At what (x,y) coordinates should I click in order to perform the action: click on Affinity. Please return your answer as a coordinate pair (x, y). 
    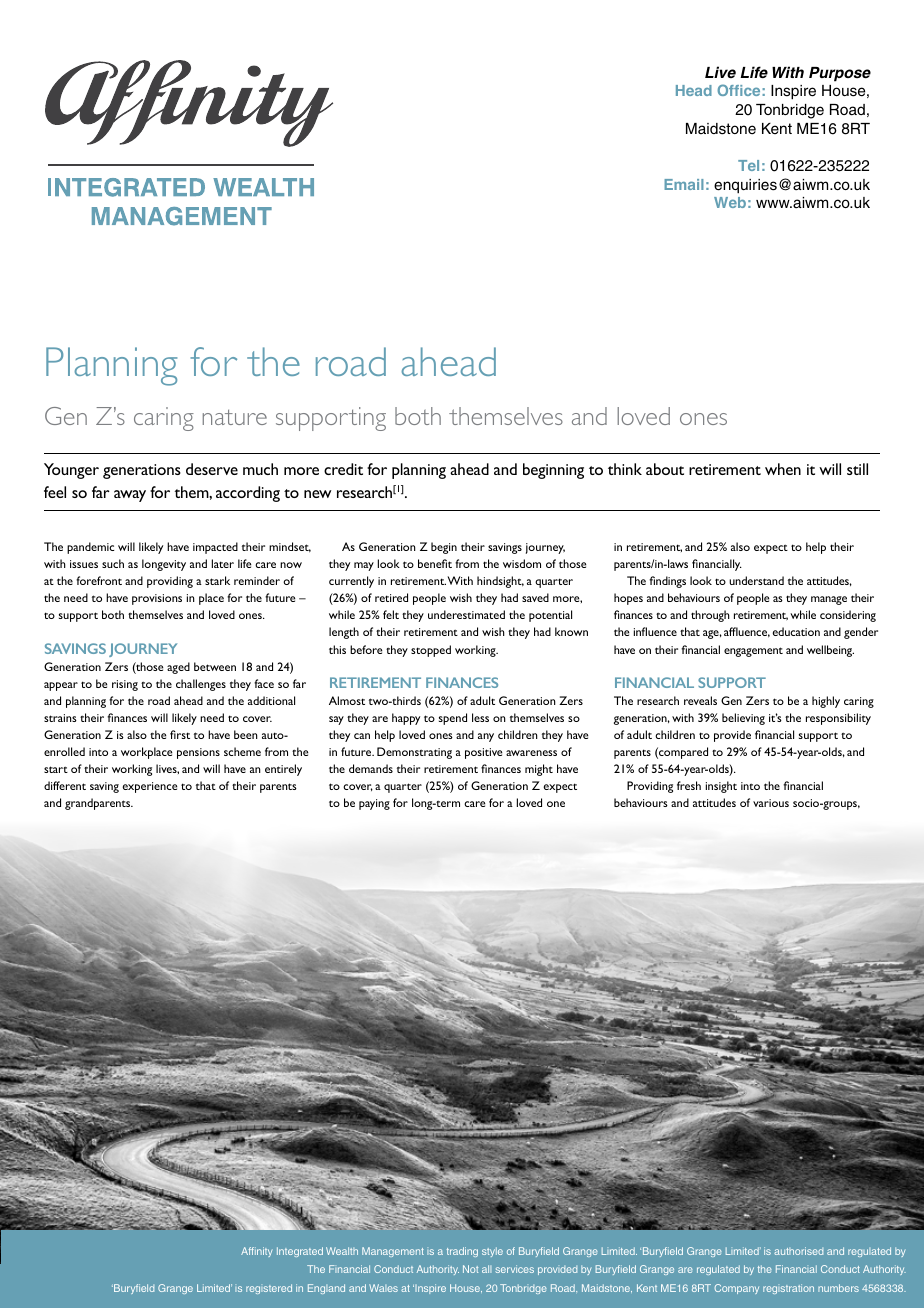
    Looking at the image, I should click on (257, 1252).
